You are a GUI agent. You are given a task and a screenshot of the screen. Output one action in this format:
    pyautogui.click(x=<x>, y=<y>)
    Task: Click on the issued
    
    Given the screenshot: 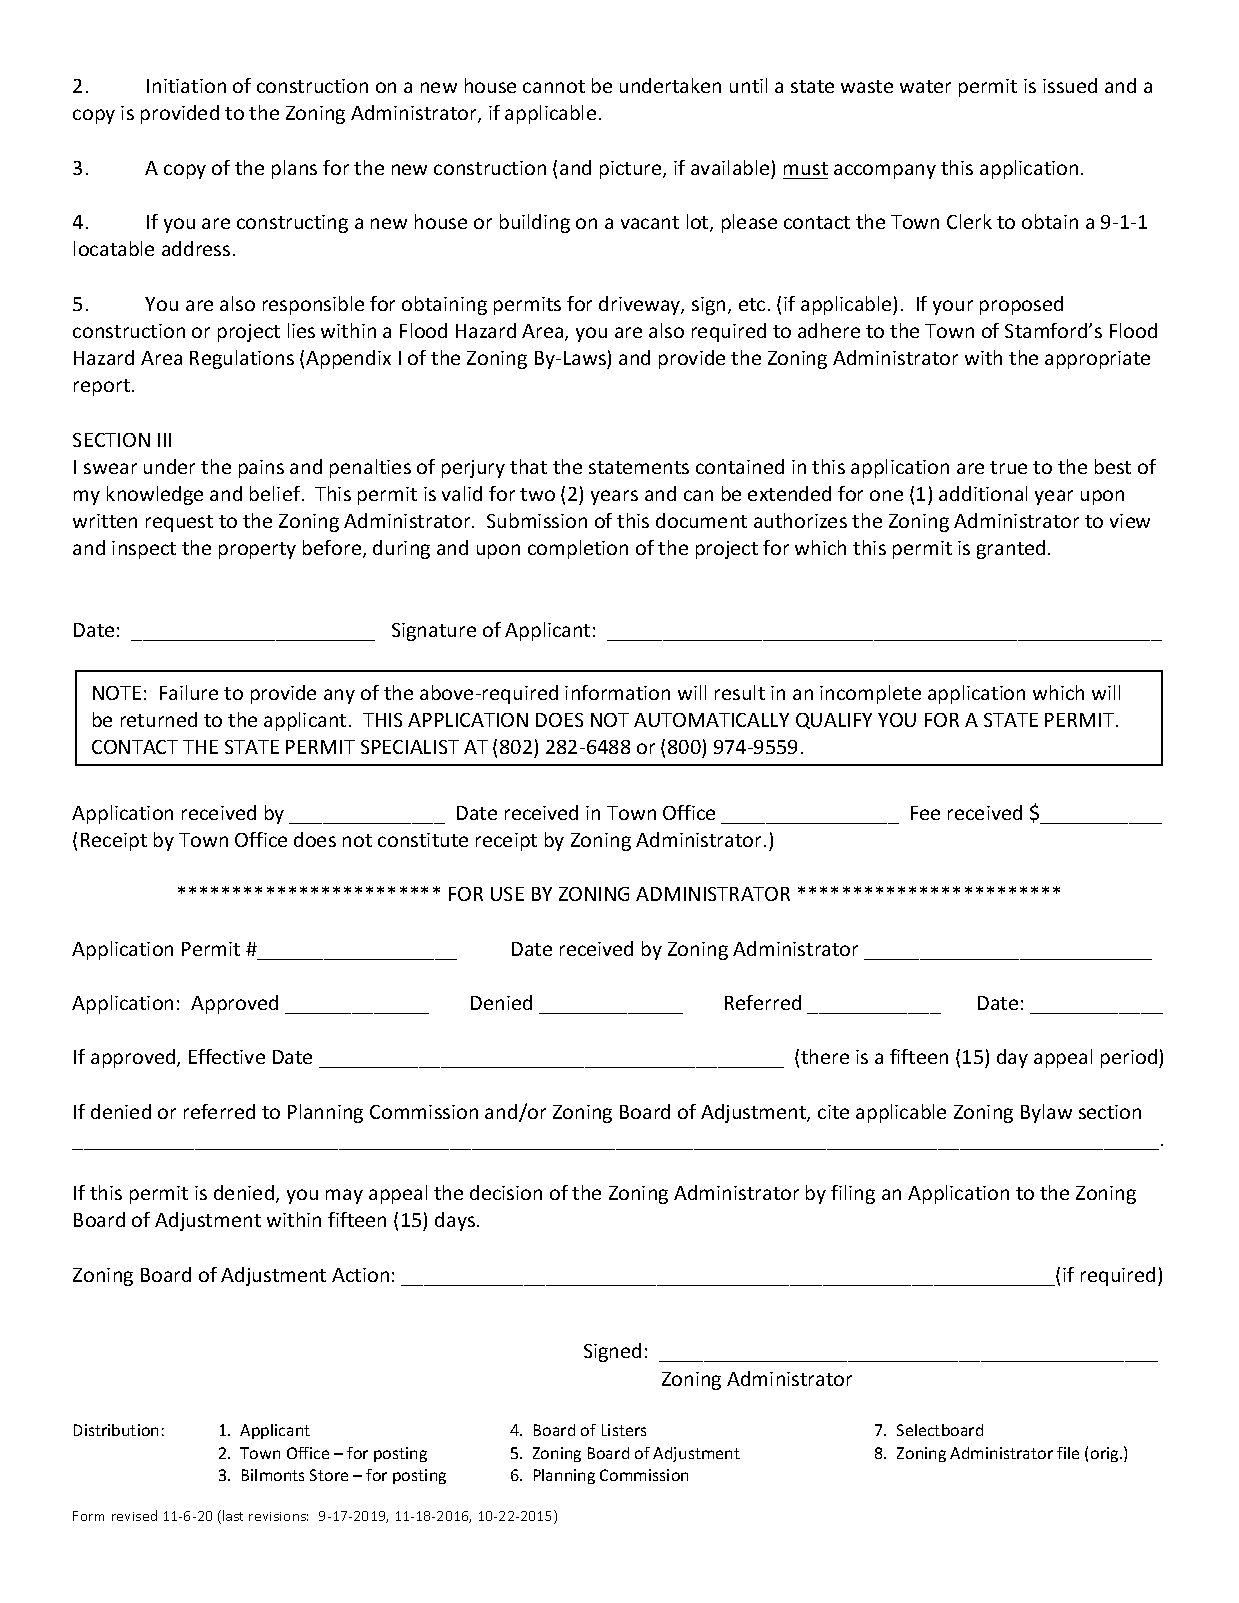 What is the action you would take?
    pyautogui.click(x=1070, y=85)
